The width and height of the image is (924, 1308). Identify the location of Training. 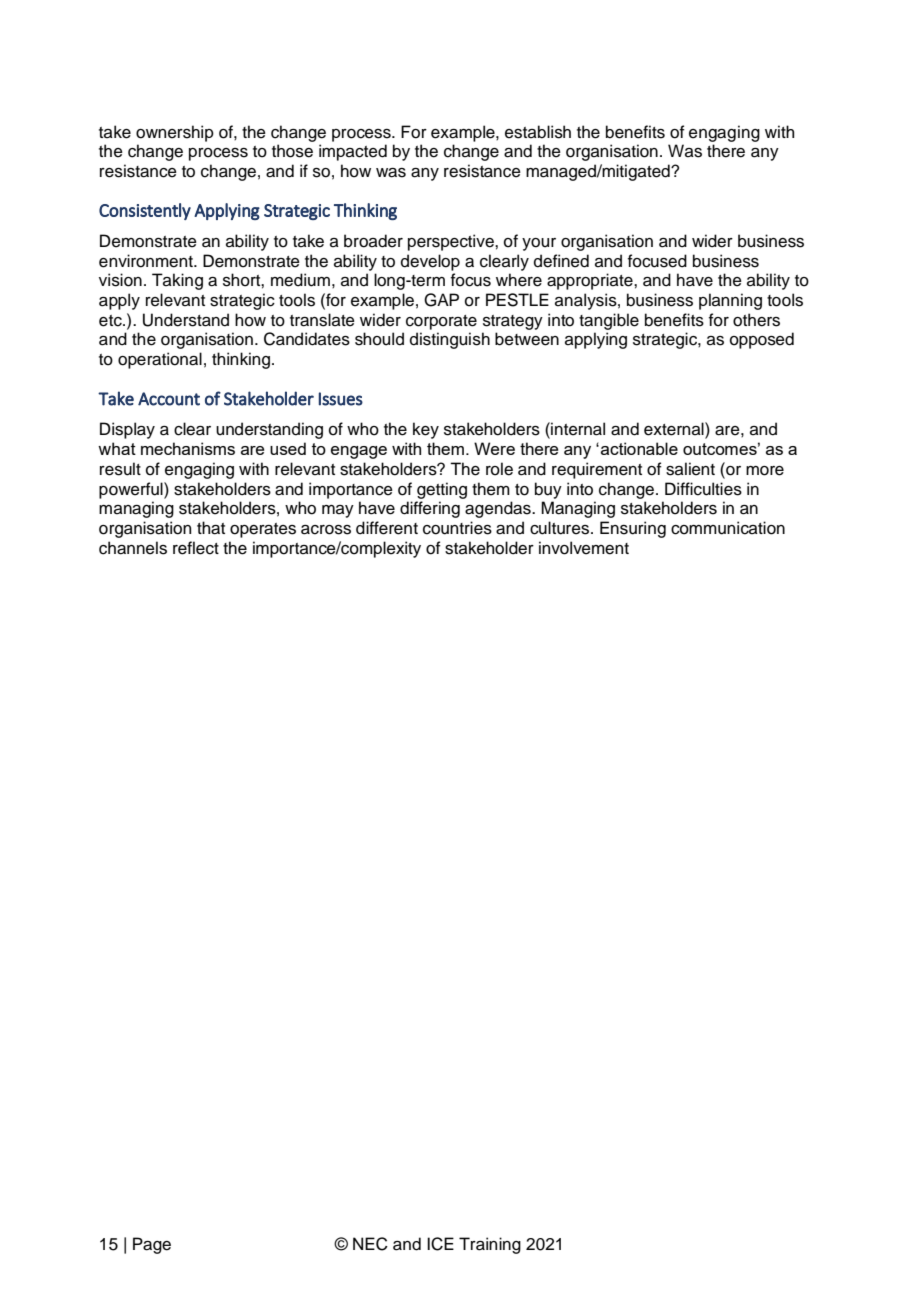
(490, 1245).
